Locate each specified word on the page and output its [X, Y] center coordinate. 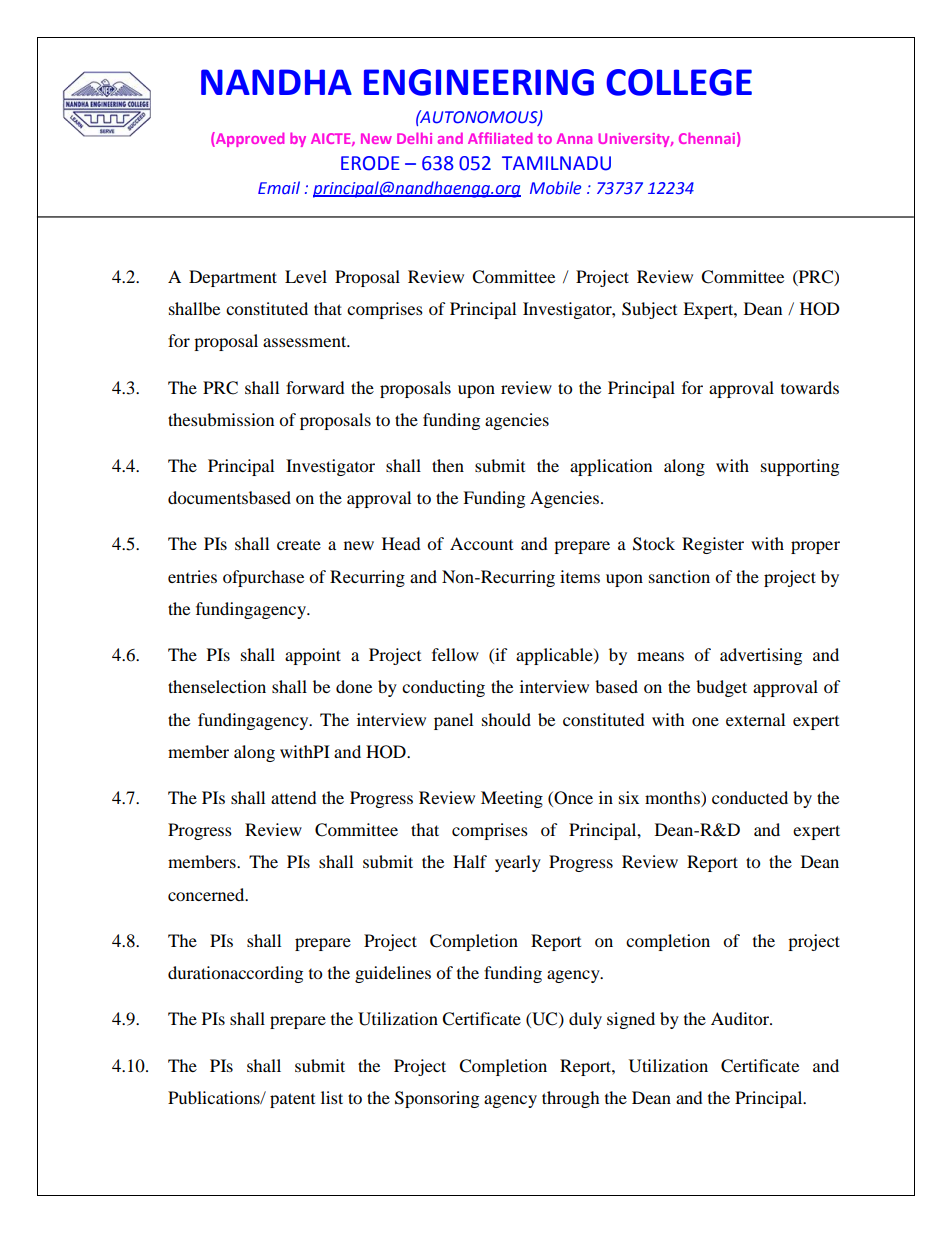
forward [315, 387]
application [611, 467]
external [755, 719]
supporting [800, 467]
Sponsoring [437, 1099]
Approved [249, 139]
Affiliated [500, 138]
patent [292, 1100]
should [506, 719]
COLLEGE [679, 82]
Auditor [741, 1018]
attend [294, 797]
